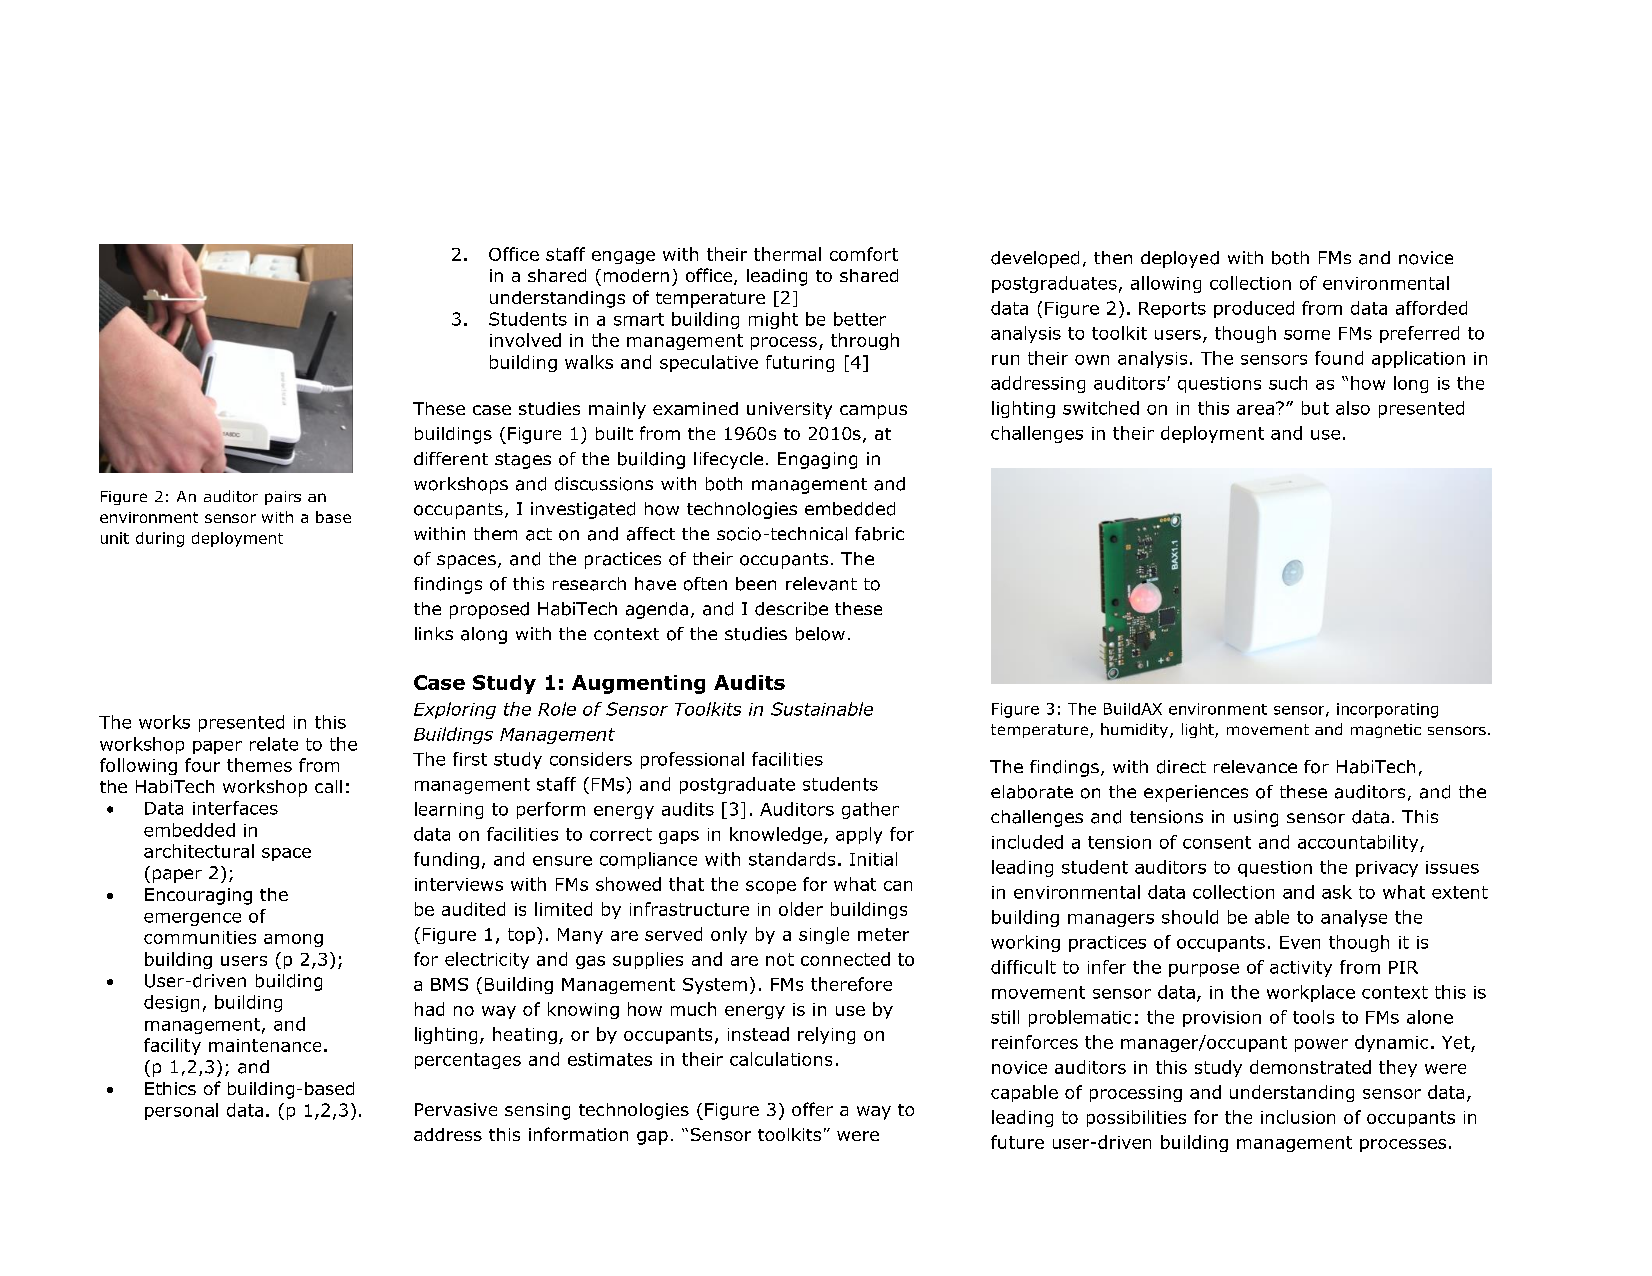 This image has height=1276, width=1652. Describe the element at coordinates (181, 1111) in the image. I see `personal` at that location.
